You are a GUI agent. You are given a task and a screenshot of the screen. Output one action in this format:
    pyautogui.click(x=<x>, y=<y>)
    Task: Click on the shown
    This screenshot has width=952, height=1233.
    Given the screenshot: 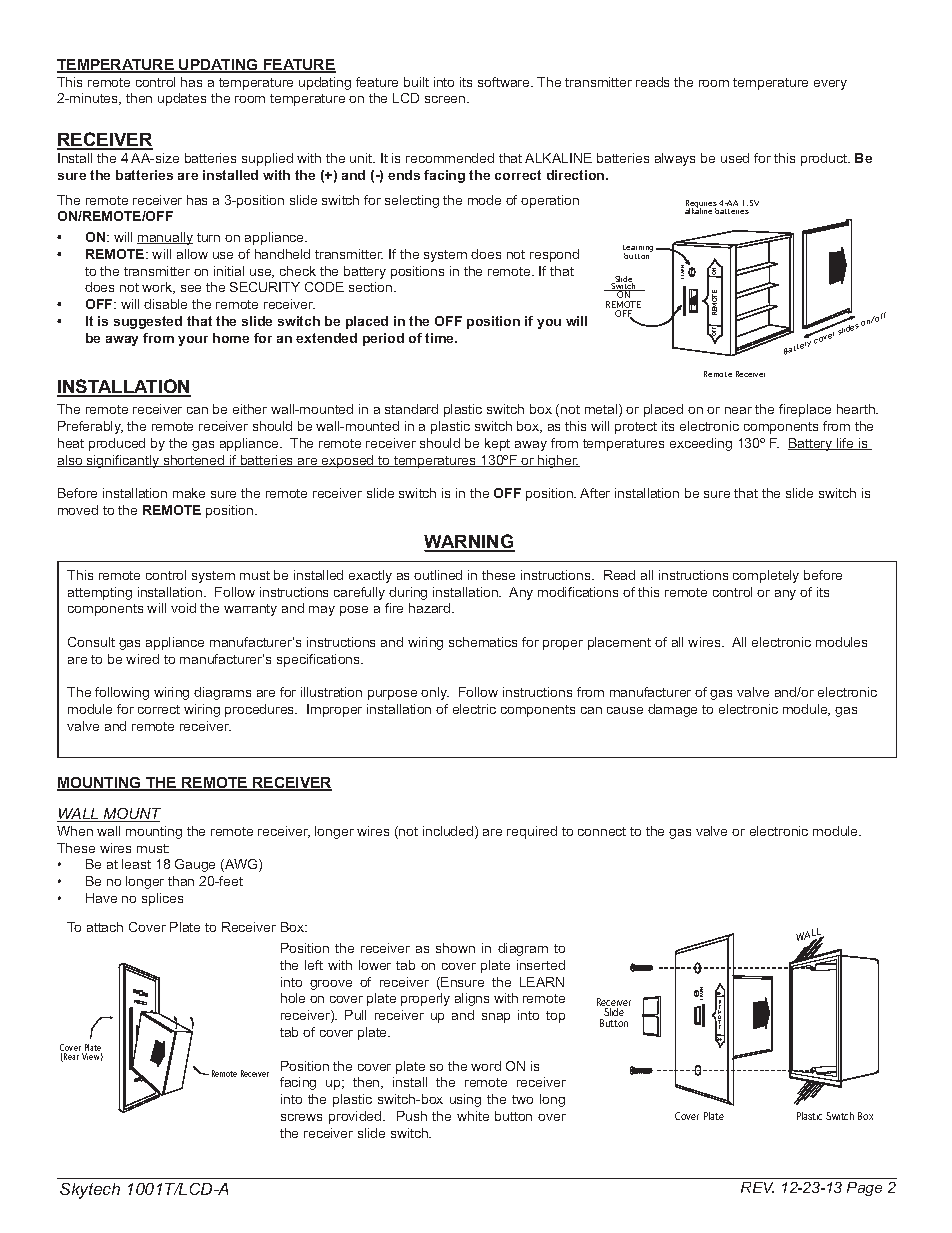 What is the action you would take?
    pyautogui.click(x=455, y=948)
